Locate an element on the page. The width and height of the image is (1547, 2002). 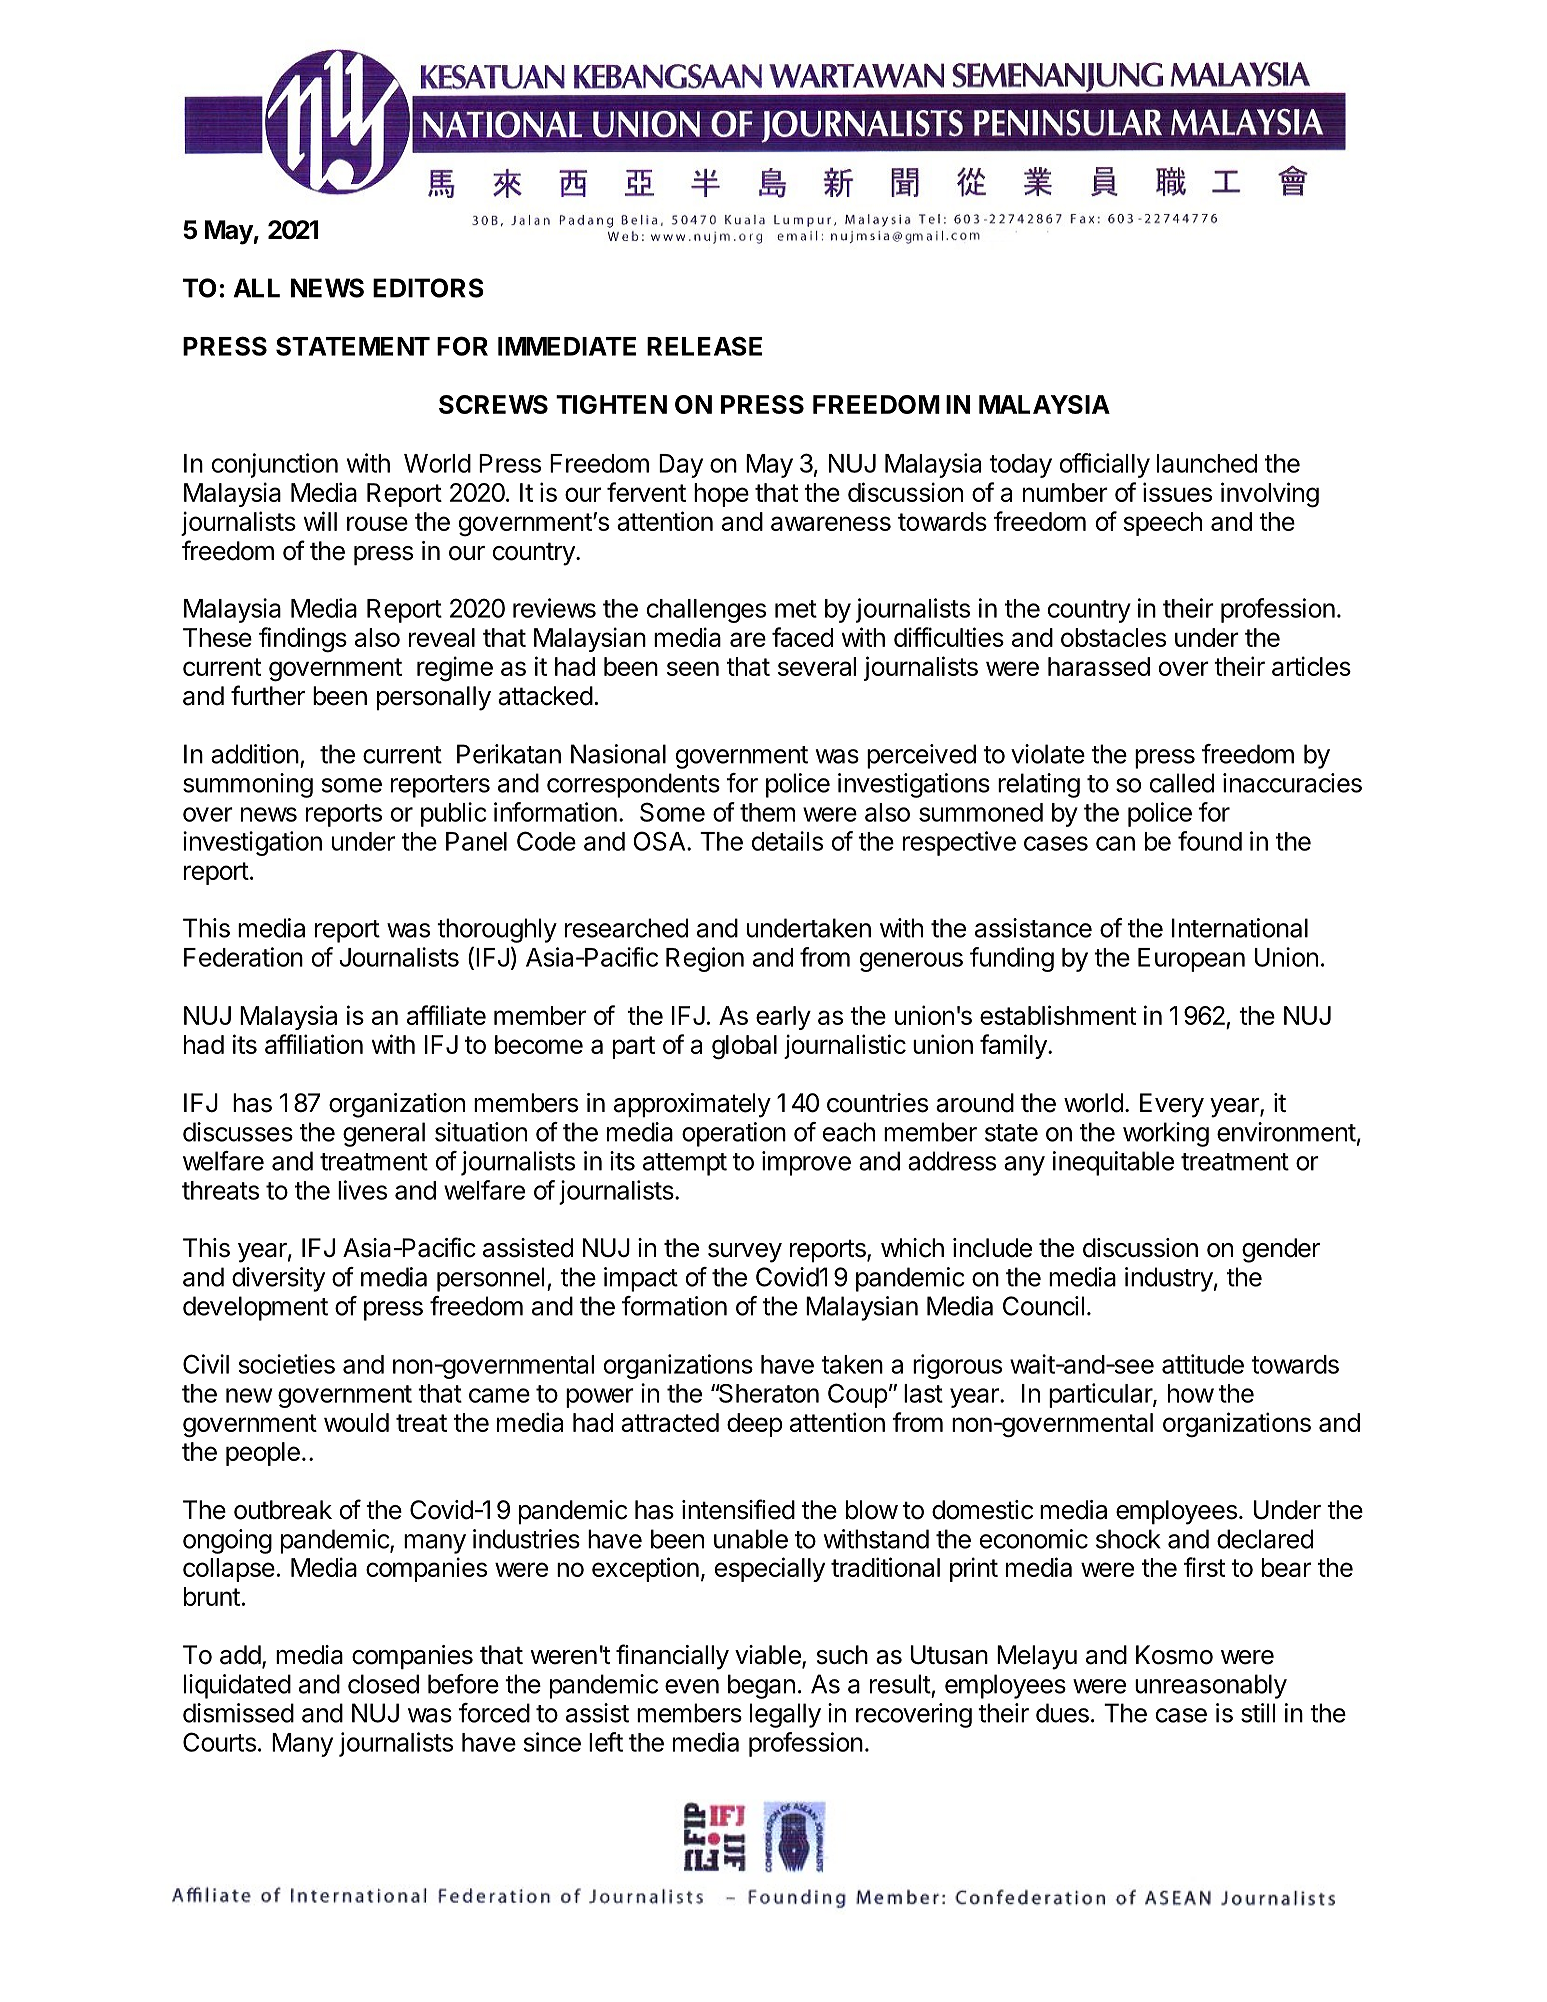
closed is located at coordinates (383, 1684).
